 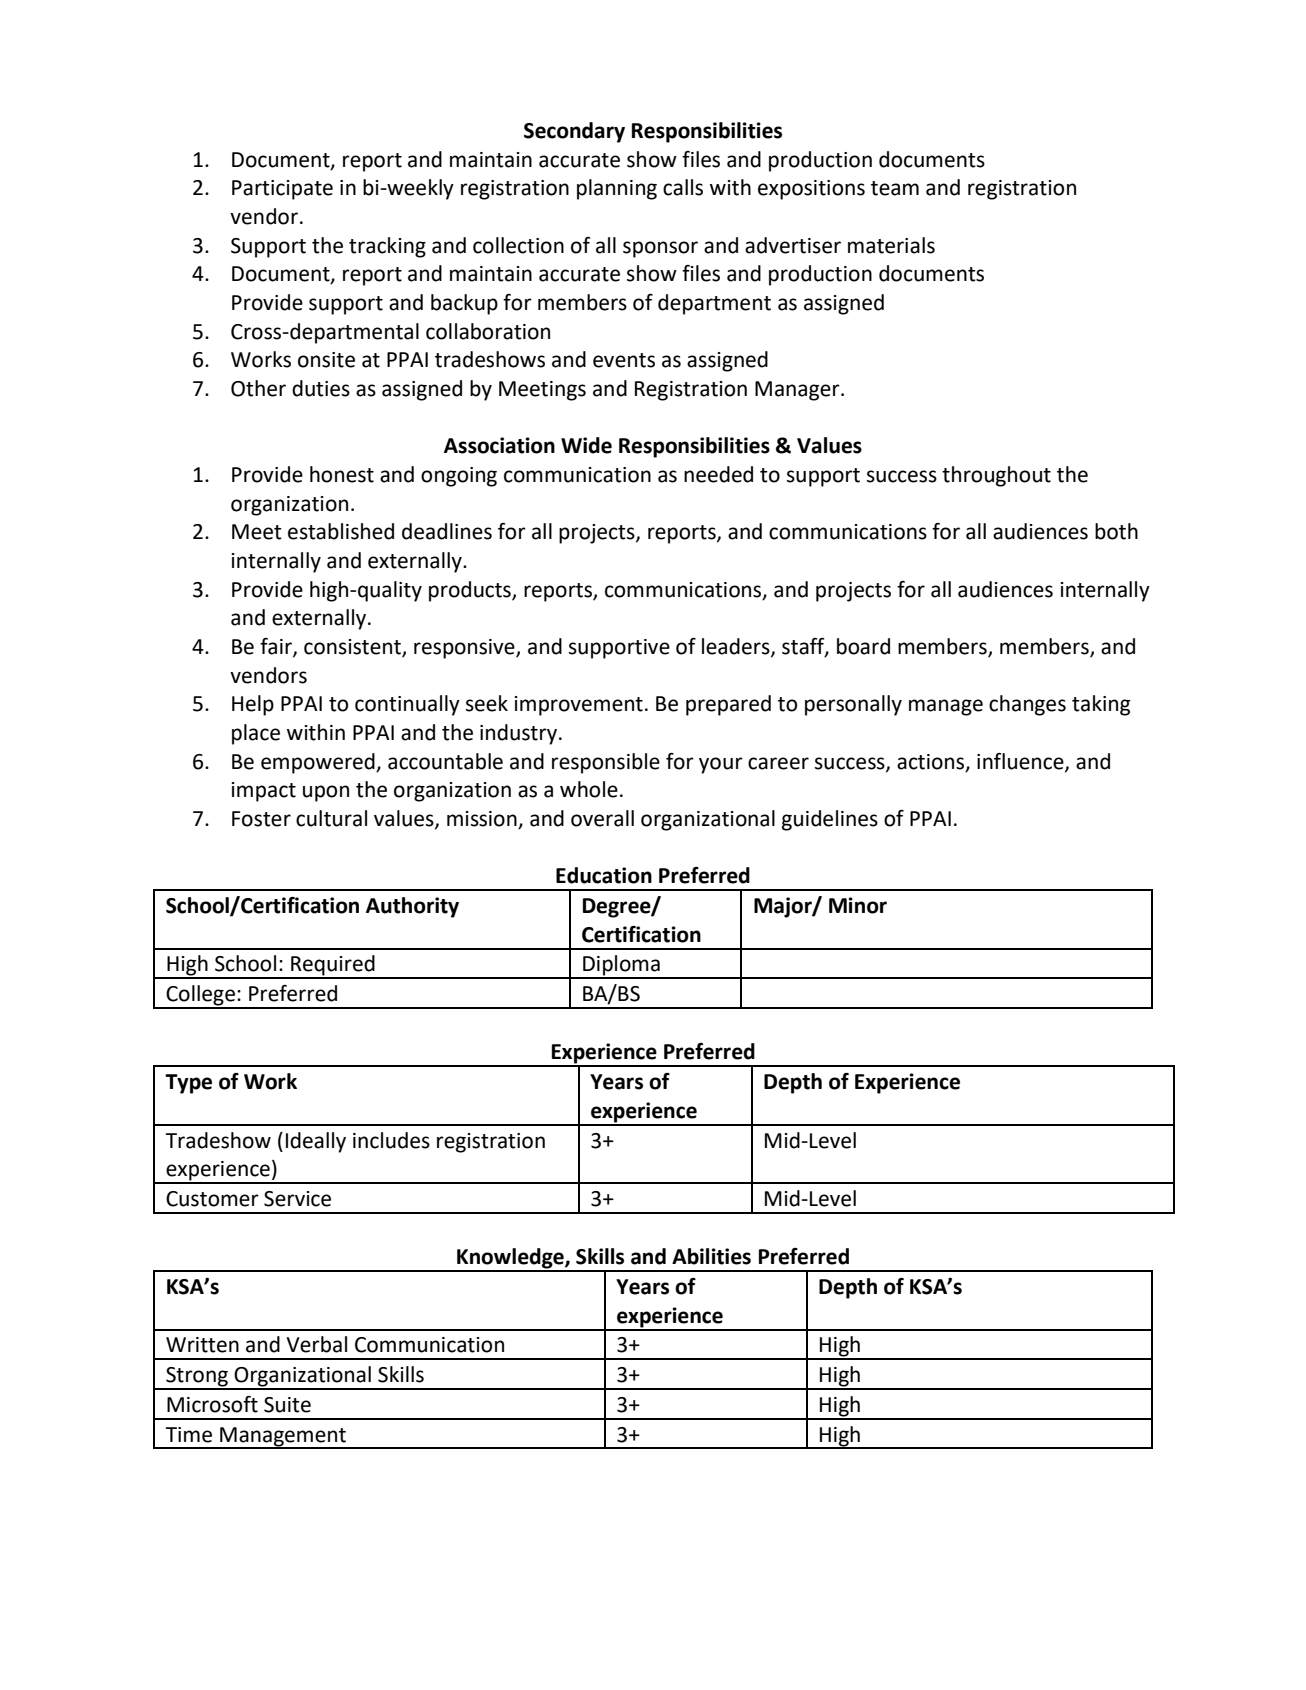 I want to click on upon, so click(x=326, y=793).
